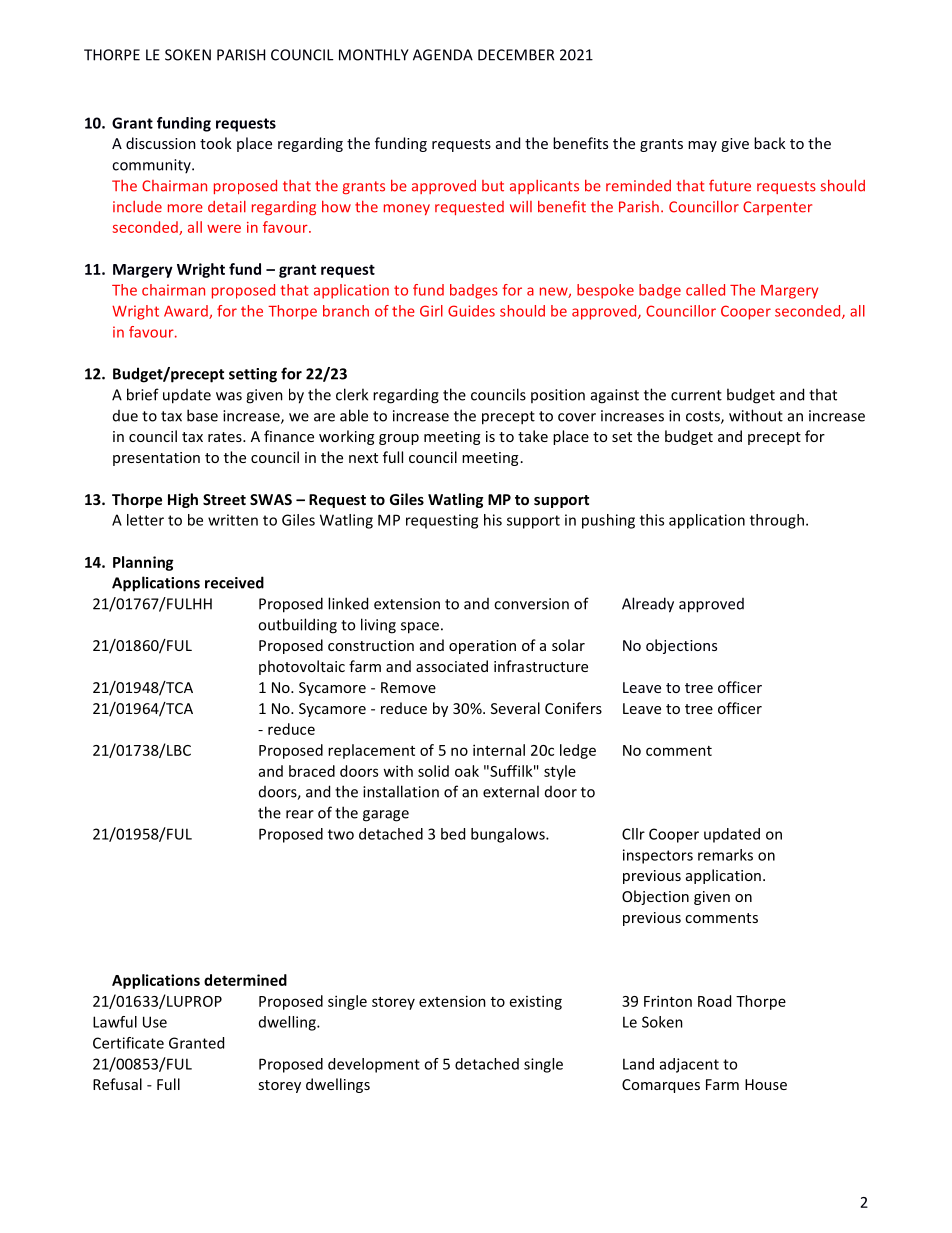 The width and height of the page is (952, 1233). I want to click on Certificate, so click(128, 1043).
